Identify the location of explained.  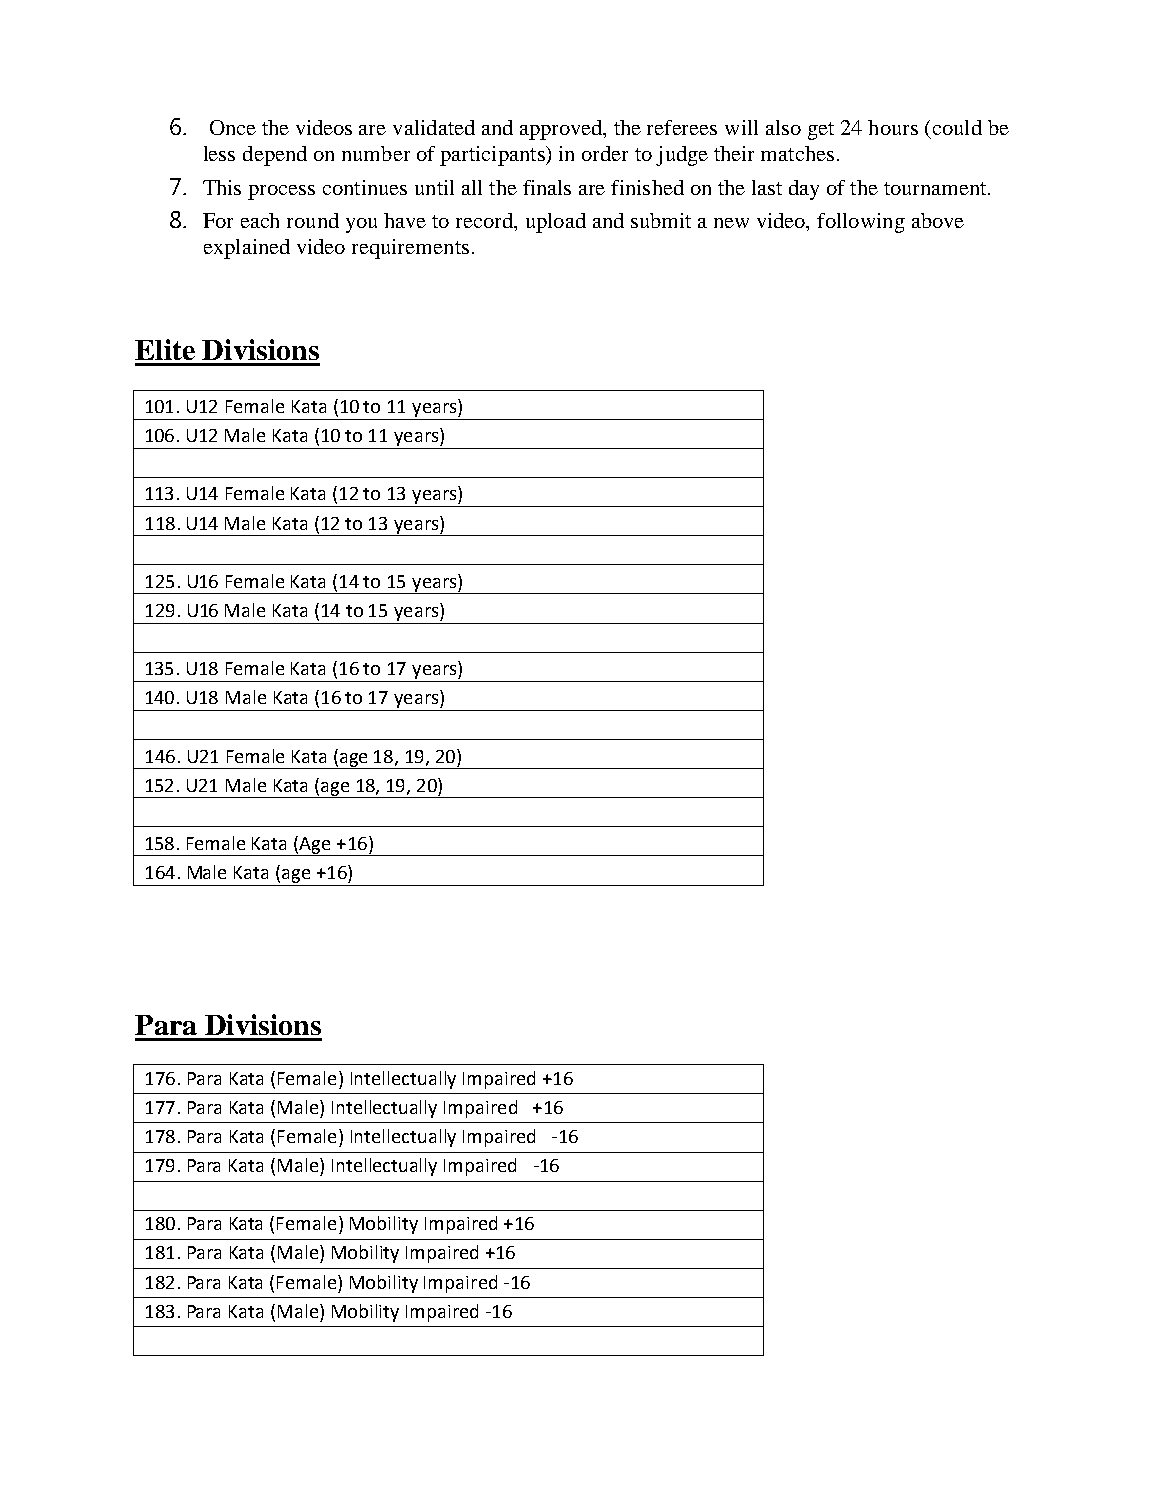
(247, 249).
